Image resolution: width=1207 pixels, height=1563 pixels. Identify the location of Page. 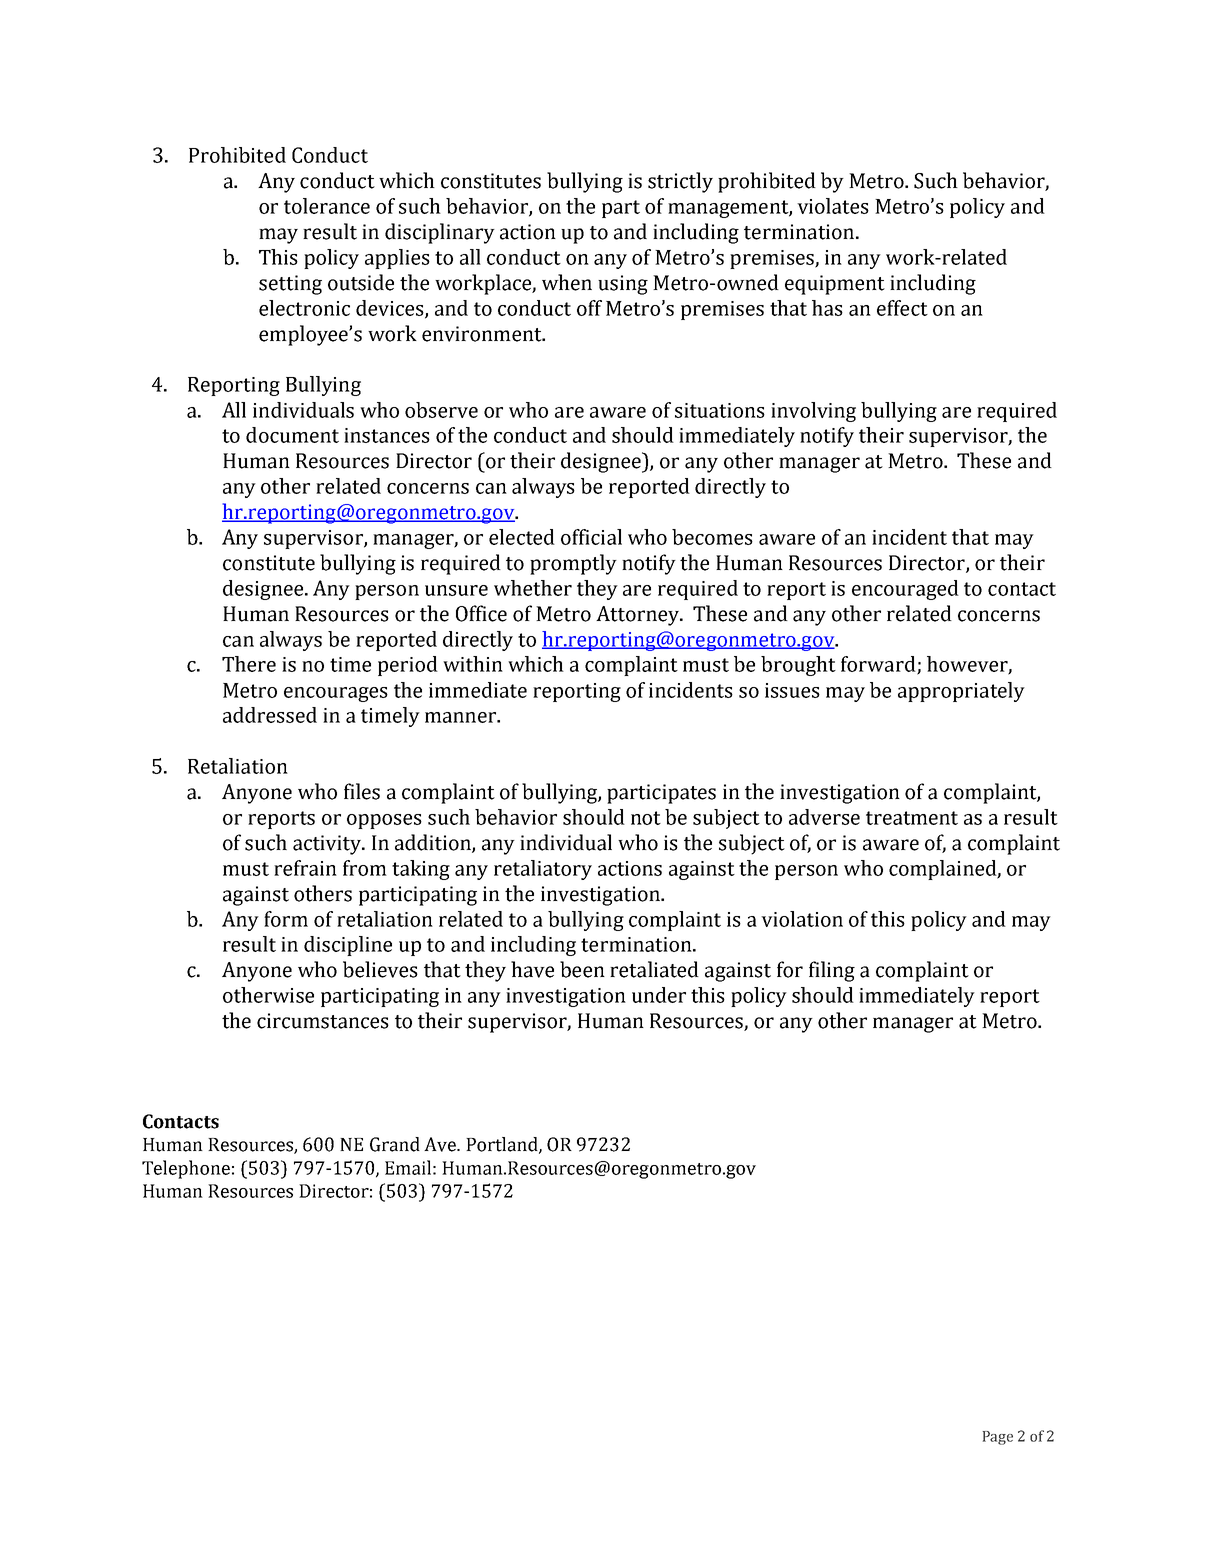
(998, 1438).
